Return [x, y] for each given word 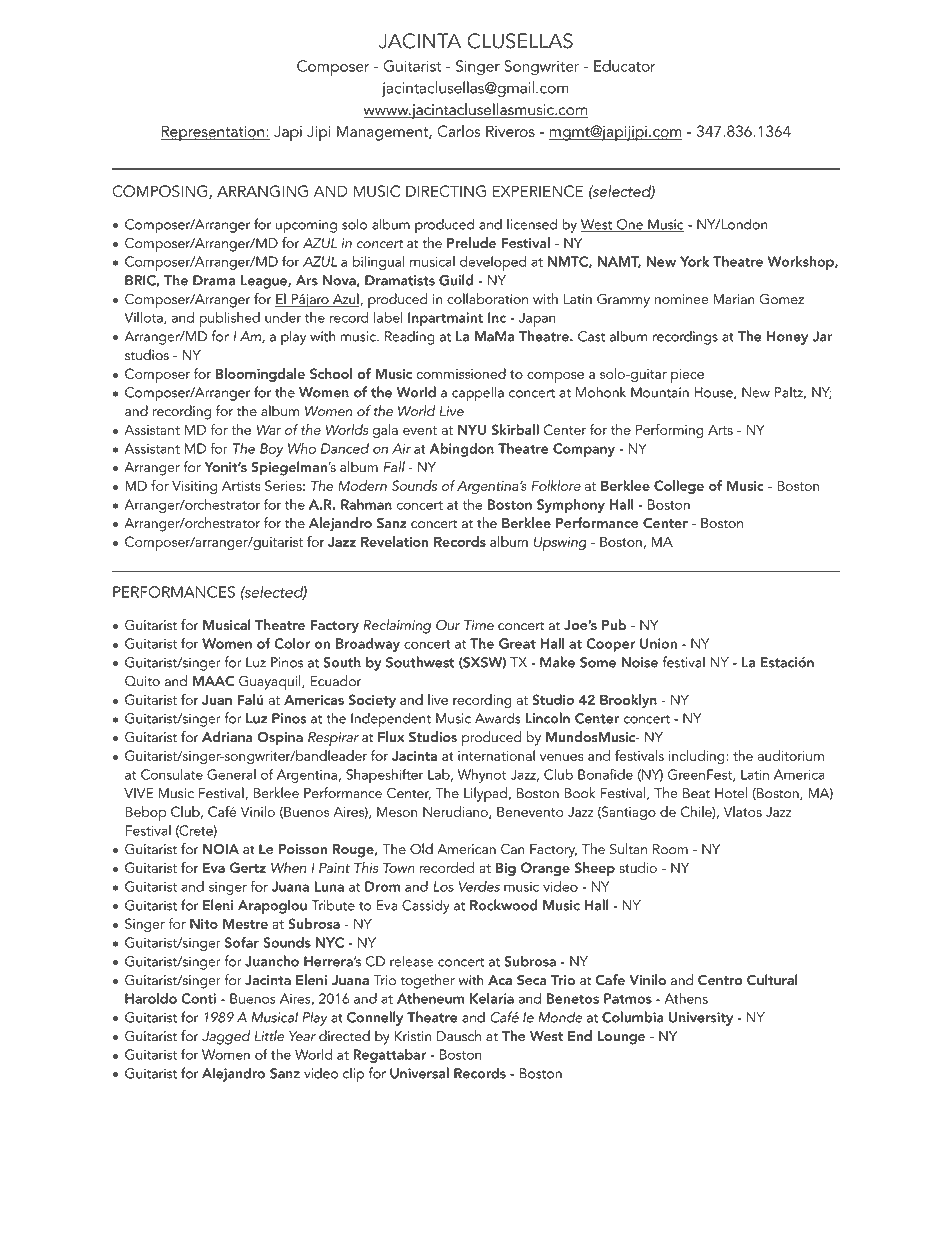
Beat [696, 793]
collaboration [487, 299]
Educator [625, 65]
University [701, 1019]
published [229, 319]
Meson [397, 811]
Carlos [458, 131]
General [231, 774]
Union [658, 643]
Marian [734, 299]
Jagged [226, 1037]
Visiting [194, 488]
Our [448, 625]
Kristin [413, 1036]
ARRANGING [262, 191]
